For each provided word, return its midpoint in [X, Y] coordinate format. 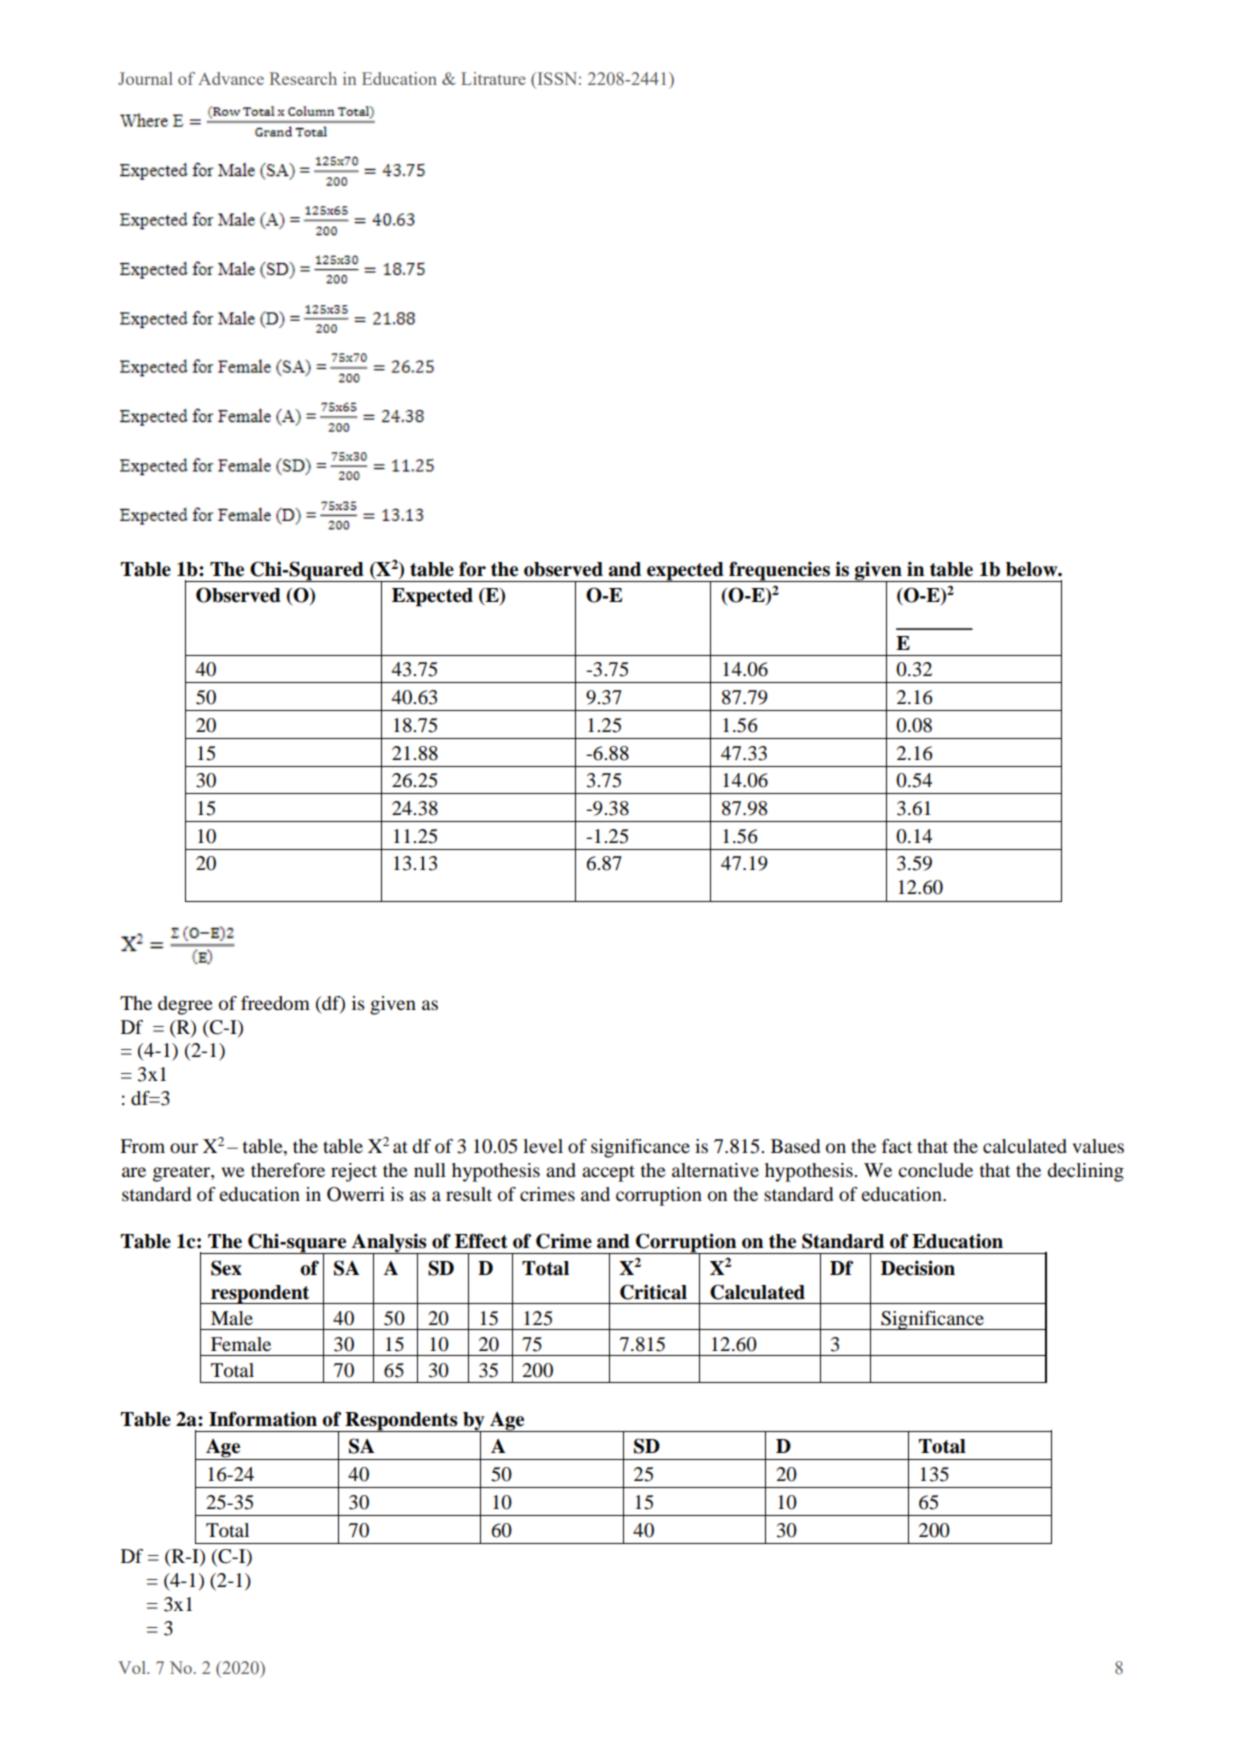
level [543, 1146]
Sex [226, 1268]
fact [897, 1146]
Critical [653, 1292]
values [1098, 1146]
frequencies [779, 571]
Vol [133, 1667]
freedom [275, 1003]
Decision [918, 1268]
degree [185, 1005]
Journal [145, 78]
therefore [288, 1170]
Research [303, 78]
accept [608, 1173]
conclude [935, 1170]
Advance [231, 78]
